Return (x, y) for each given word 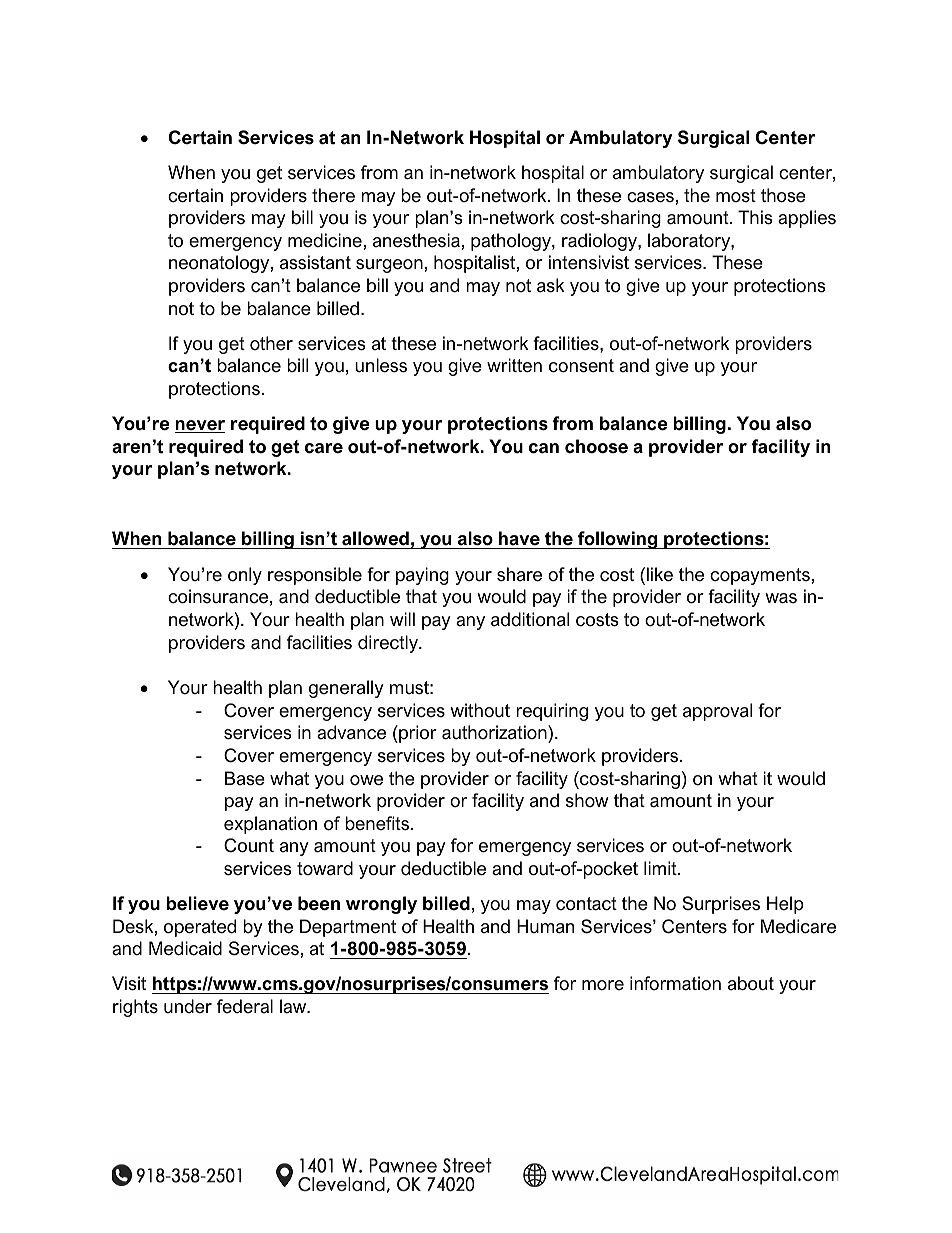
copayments (760, 576)
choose (596, 446)
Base (245, 778)
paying (422, 576)
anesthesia (416, 240)
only (245, 576)
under (188, 1006)
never (200, 426)
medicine (325, 240)
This (755, 217)
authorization (495, 734)
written (514, 365)
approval (717, 712)
